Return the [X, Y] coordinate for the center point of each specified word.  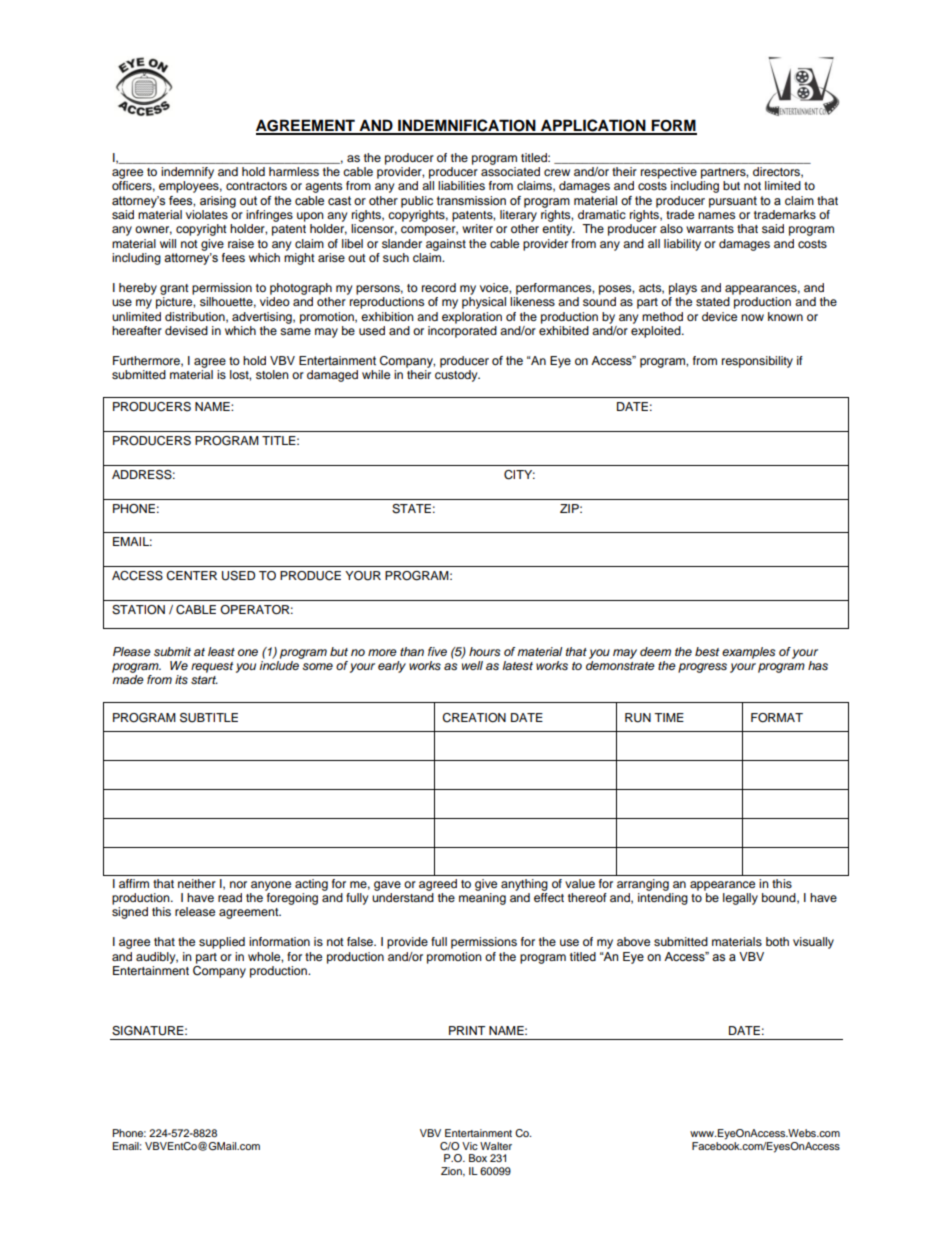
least [221, 652]
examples [748, 653]
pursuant [733, 202]
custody [457, 376]
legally [740, 899]
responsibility [757, 362]
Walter [496, 1146]
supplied [222, 943]
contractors [256, 186]
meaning [482, 899]
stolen [272, 374]
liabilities [461, 185]
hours [484, 651]
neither [197, 883]
